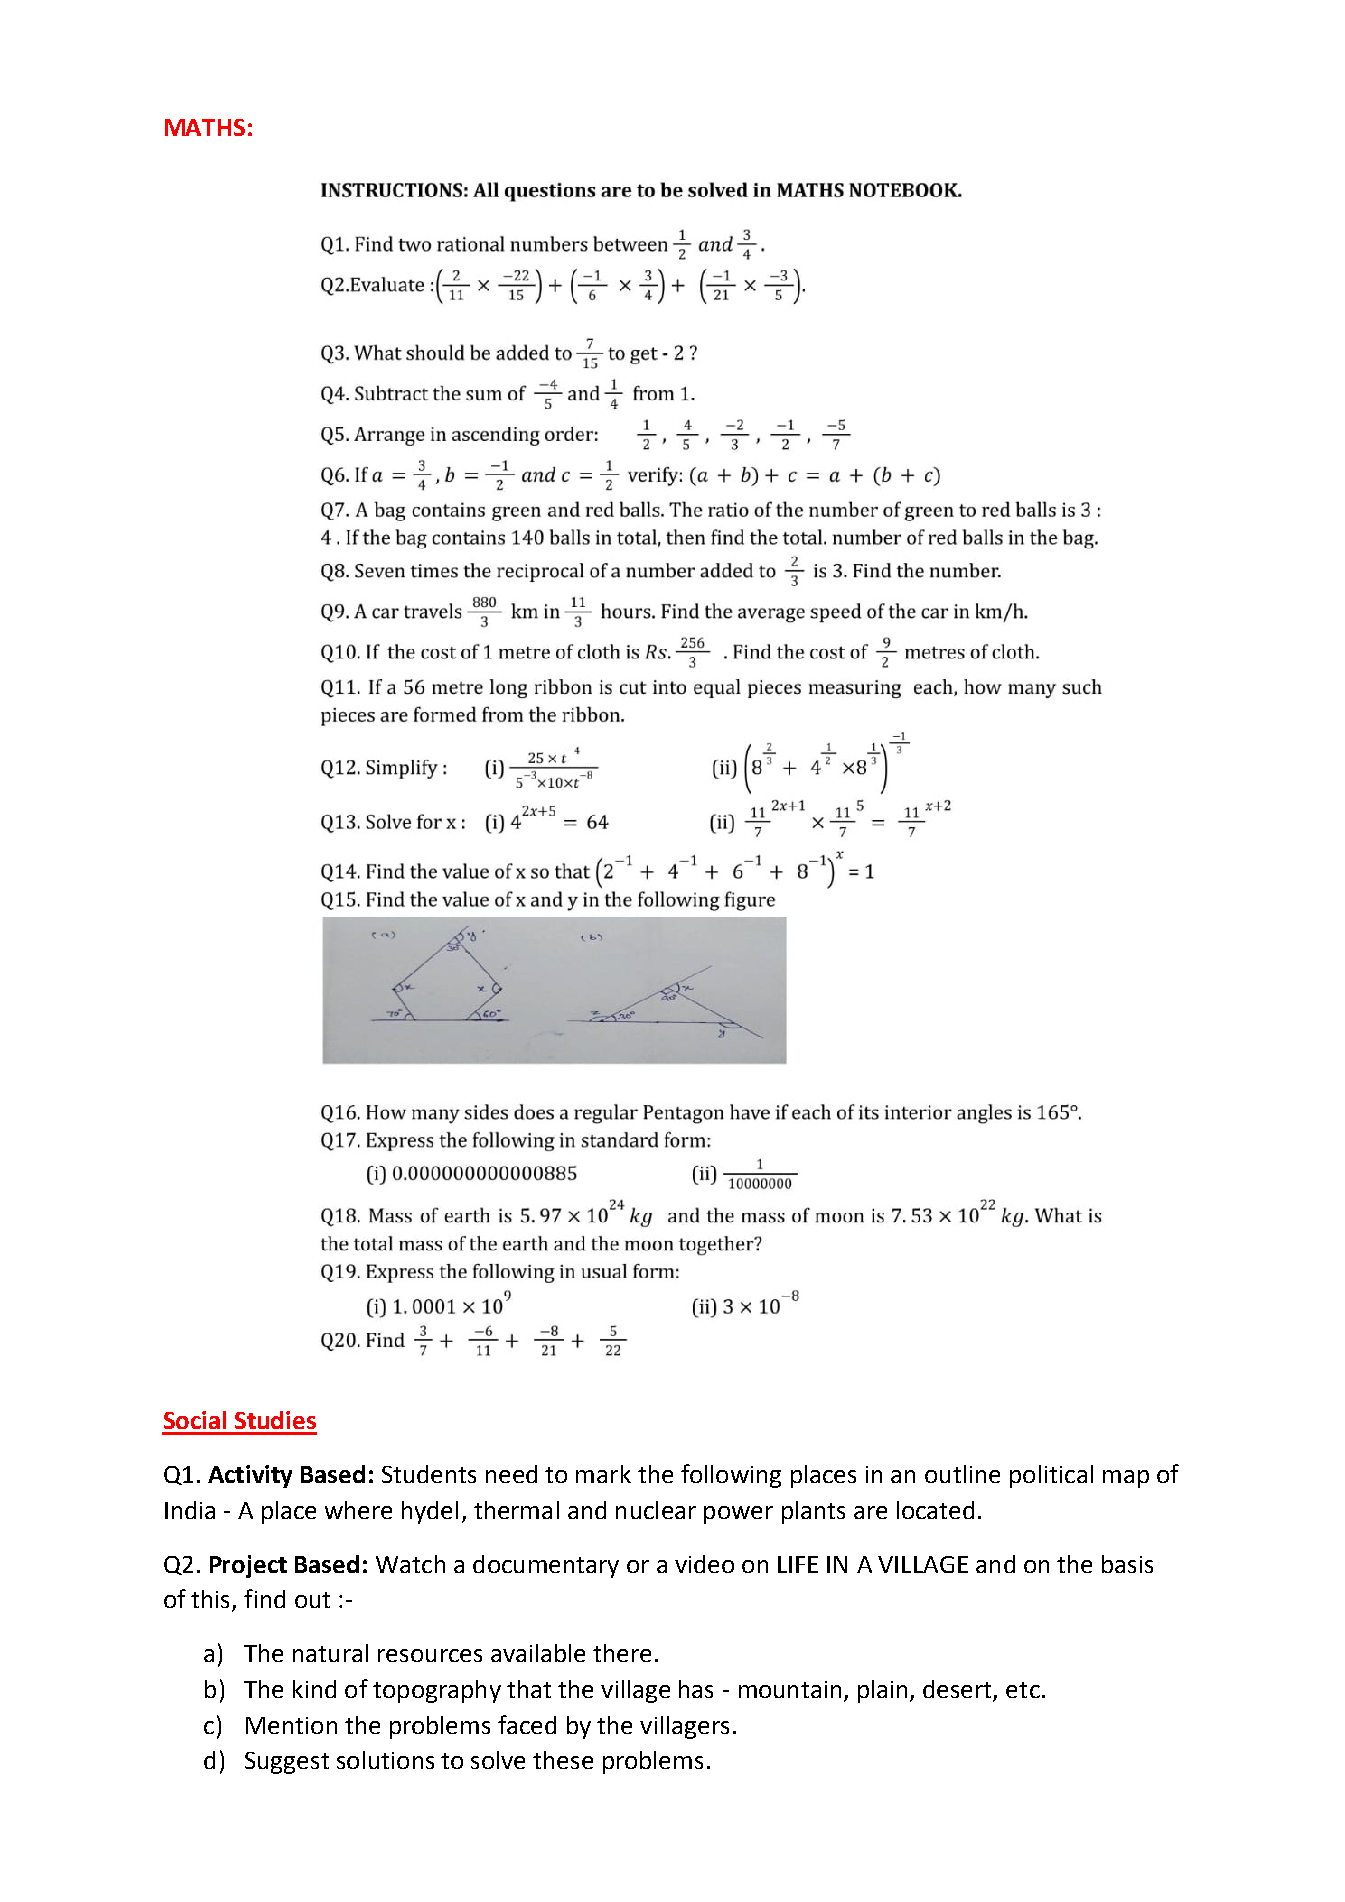  What do you see at coordinates (656, 1510) in the image?
I see `nuclear` at bounding box center [656, 1510].
